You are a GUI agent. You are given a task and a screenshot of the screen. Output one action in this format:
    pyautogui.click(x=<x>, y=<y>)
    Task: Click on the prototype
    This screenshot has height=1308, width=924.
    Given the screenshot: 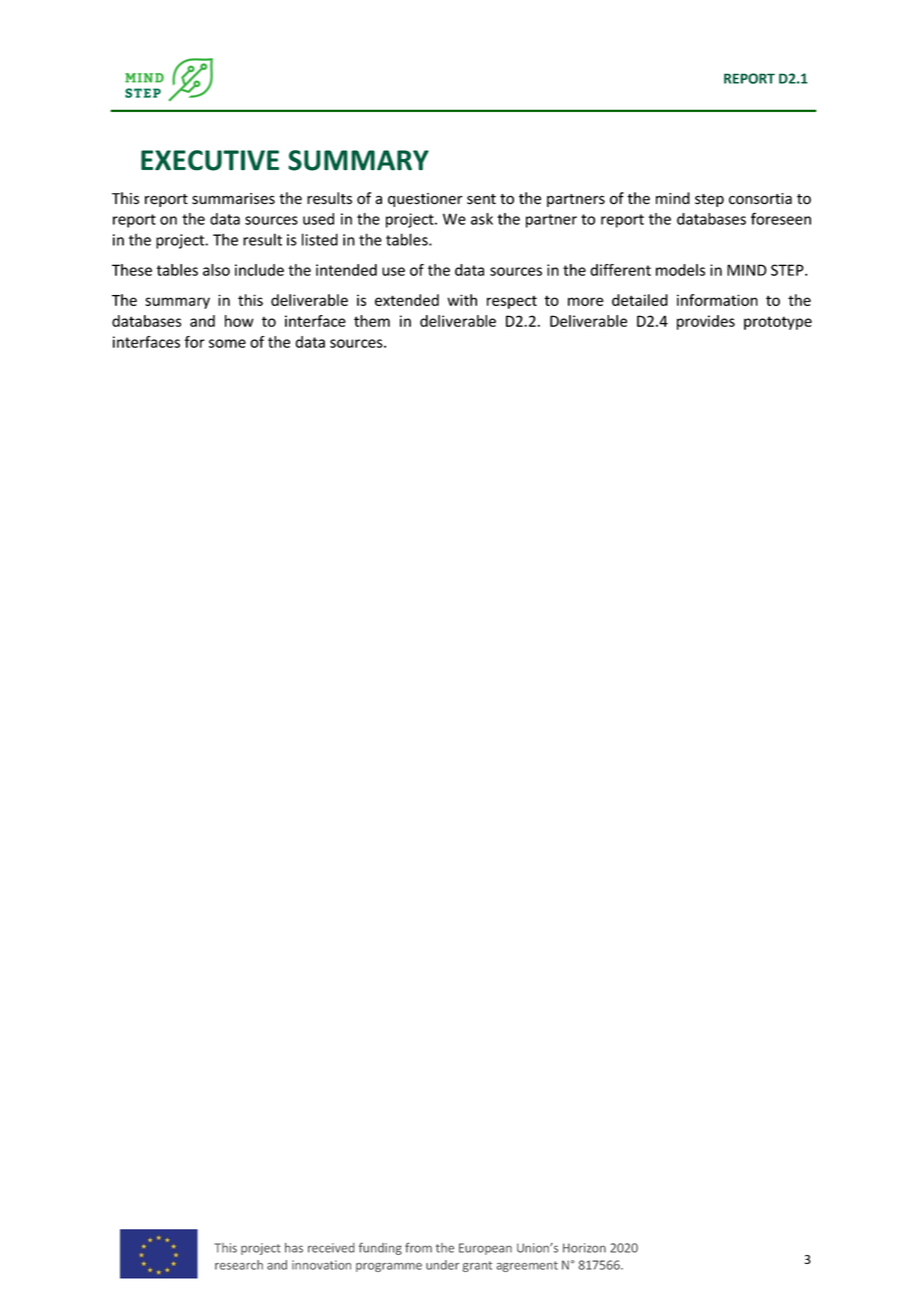 What is the action you would take?
    pyautogui.click(x=778, y=323)
